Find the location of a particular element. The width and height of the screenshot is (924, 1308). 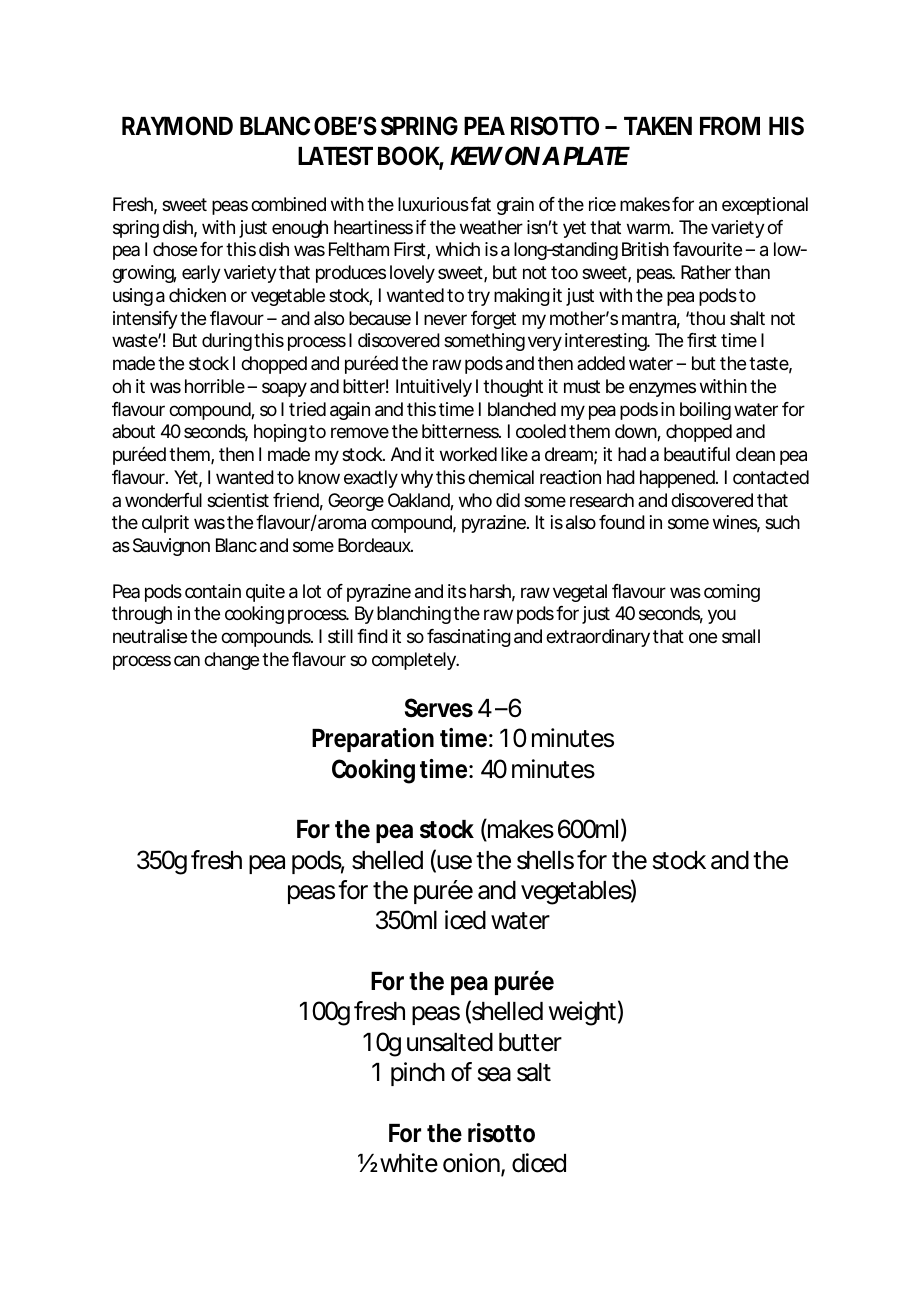

fat is located at coordinates (481, 204).
